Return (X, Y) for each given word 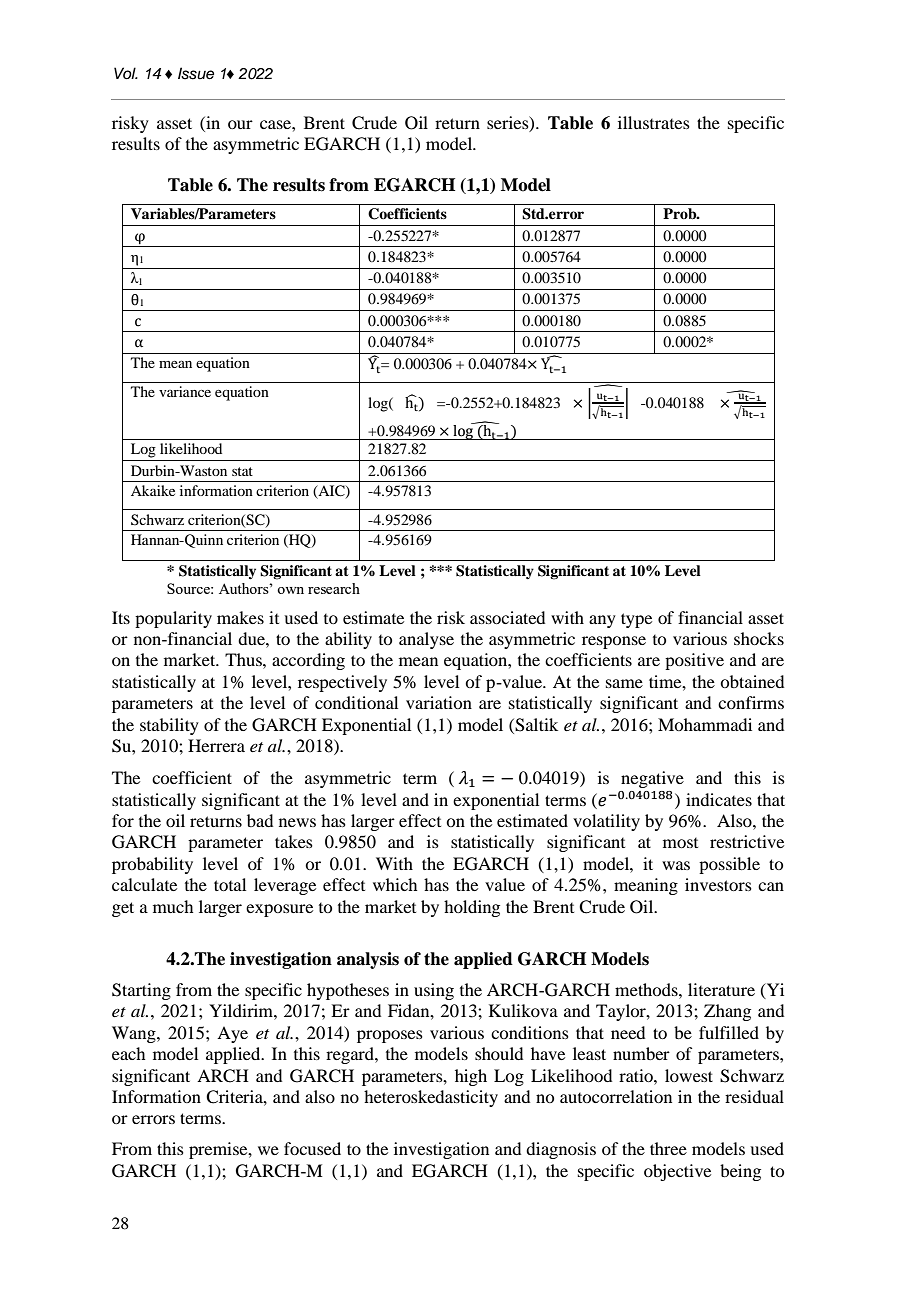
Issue (196, 73)
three (668, 1148)
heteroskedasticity (431, 1098)
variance (185, 391)
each (128, 1053)
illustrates (654, 122)
